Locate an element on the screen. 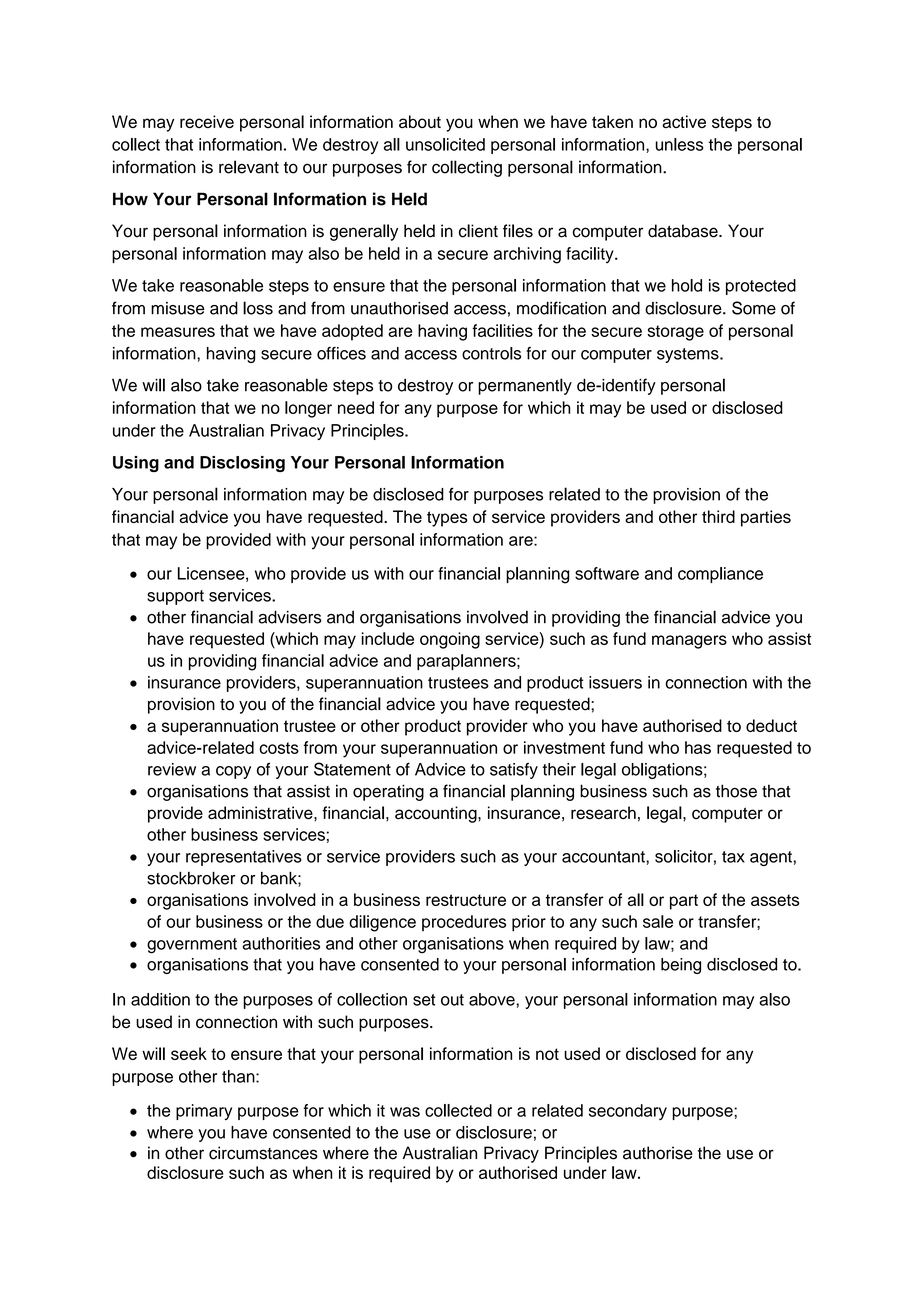  support is located at coordinates (175, 597).
